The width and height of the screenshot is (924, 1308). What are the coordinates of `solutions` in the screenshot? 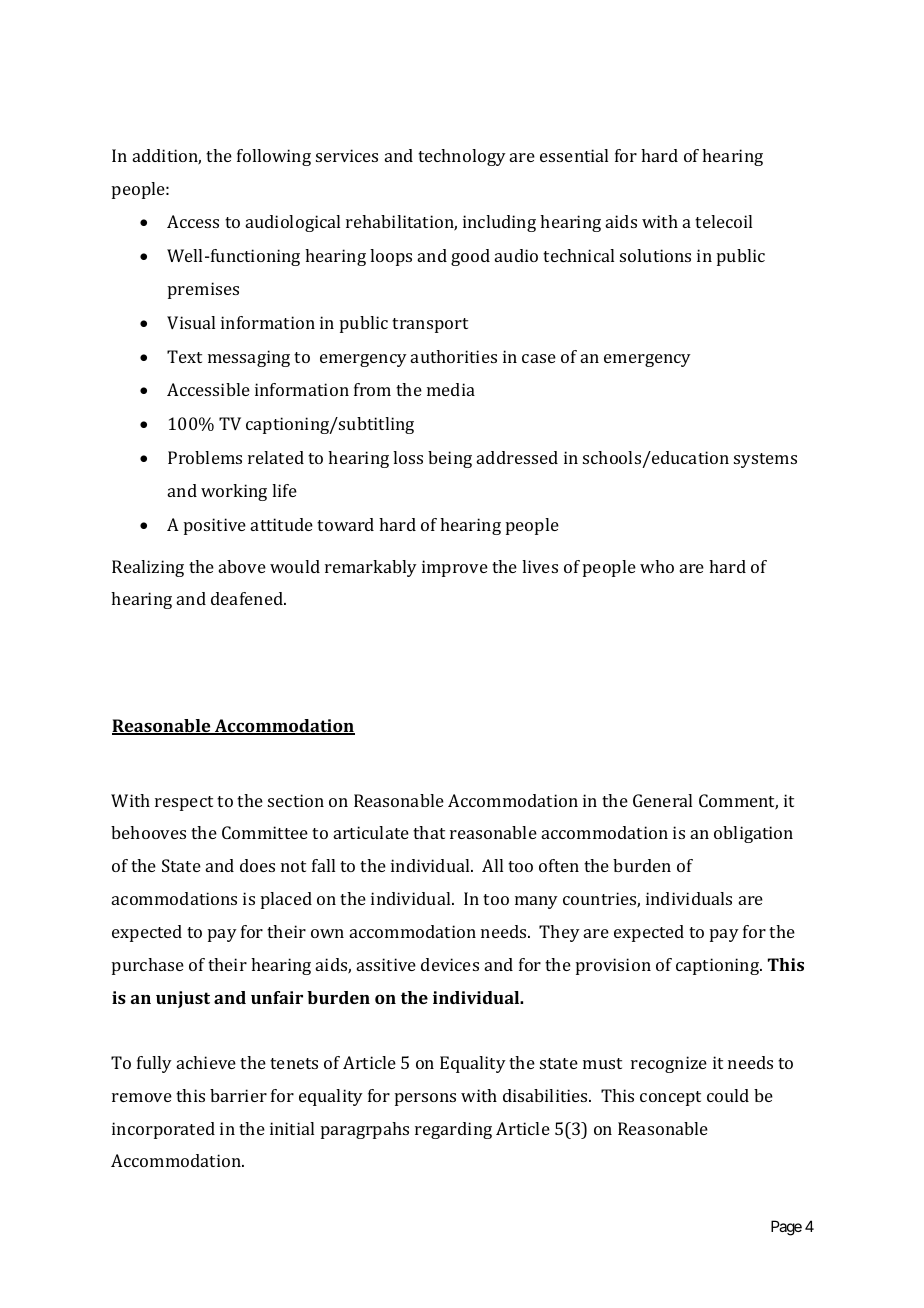 It's located at (655, 255).
